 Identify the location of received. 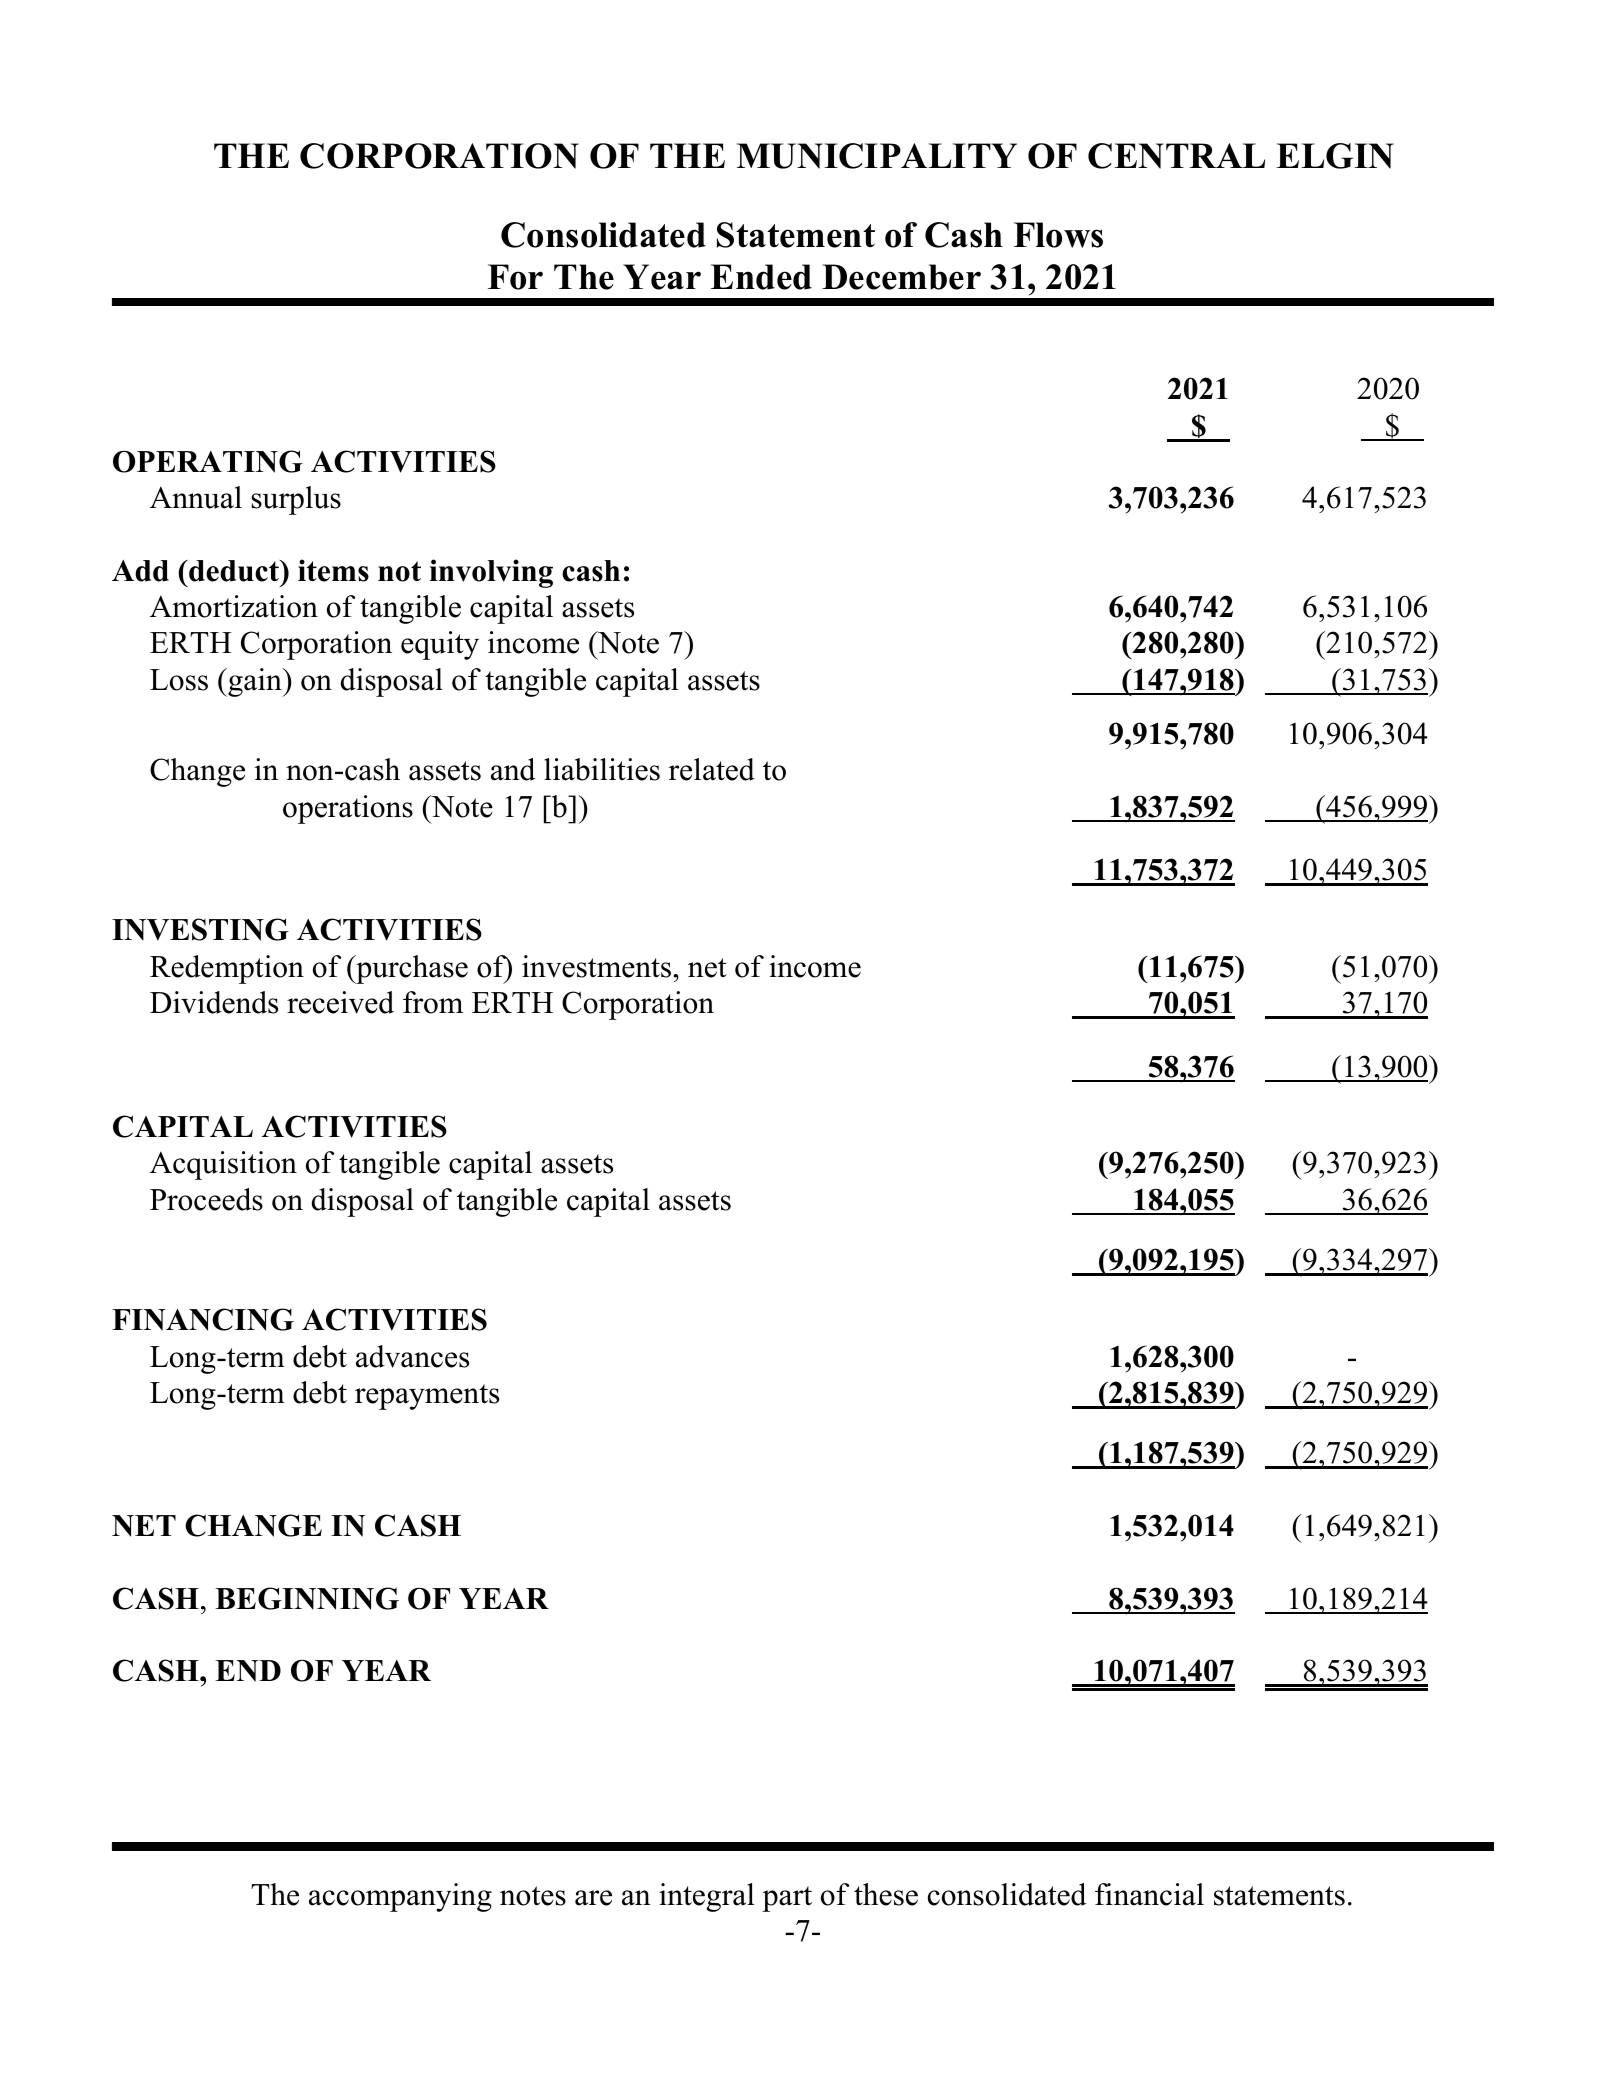
(340, 1002).
